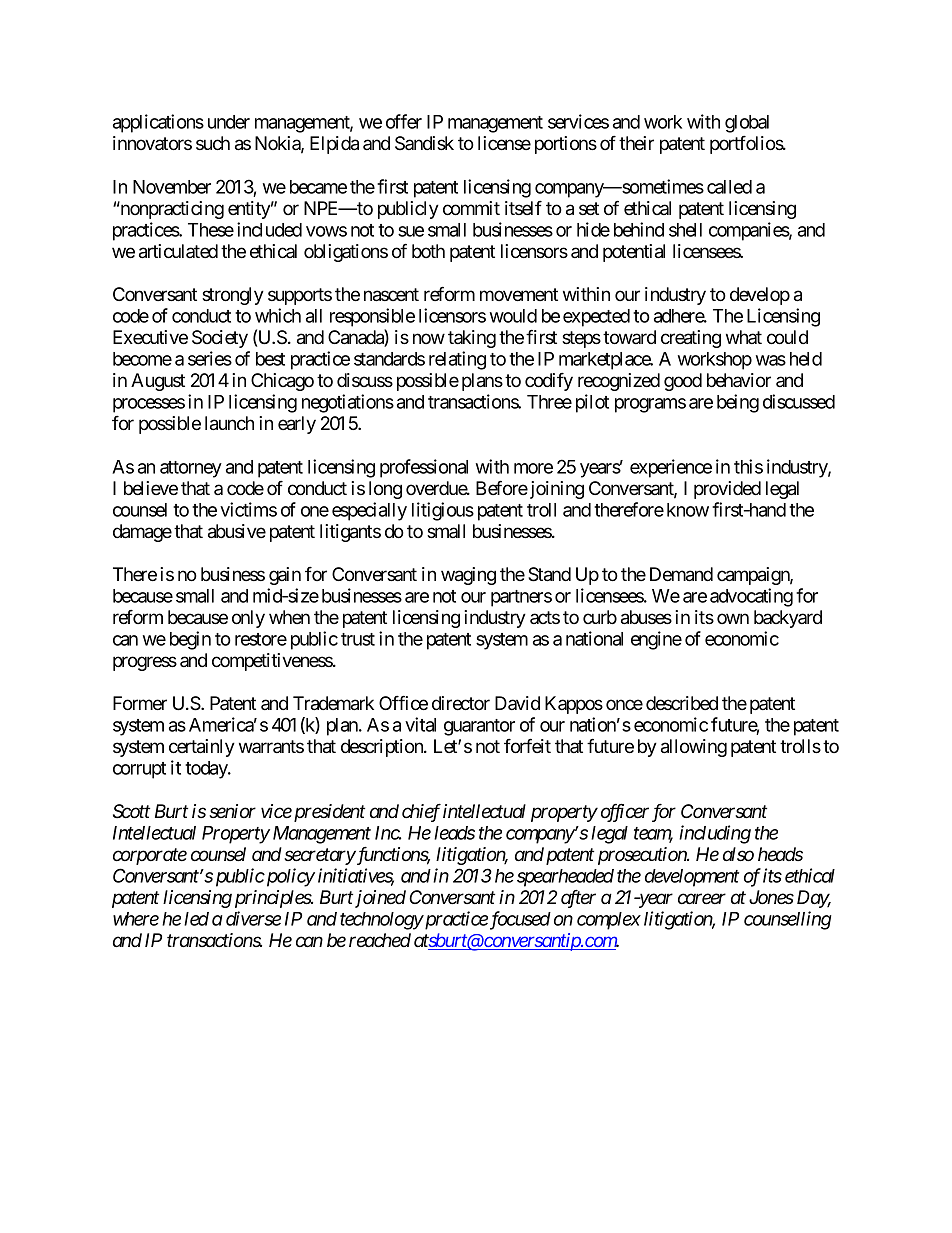 The image size is (952, 1233). What do you see at coordinates (733, 618) in the screenshot?
I see `own` at bounding box center [733, 618].
